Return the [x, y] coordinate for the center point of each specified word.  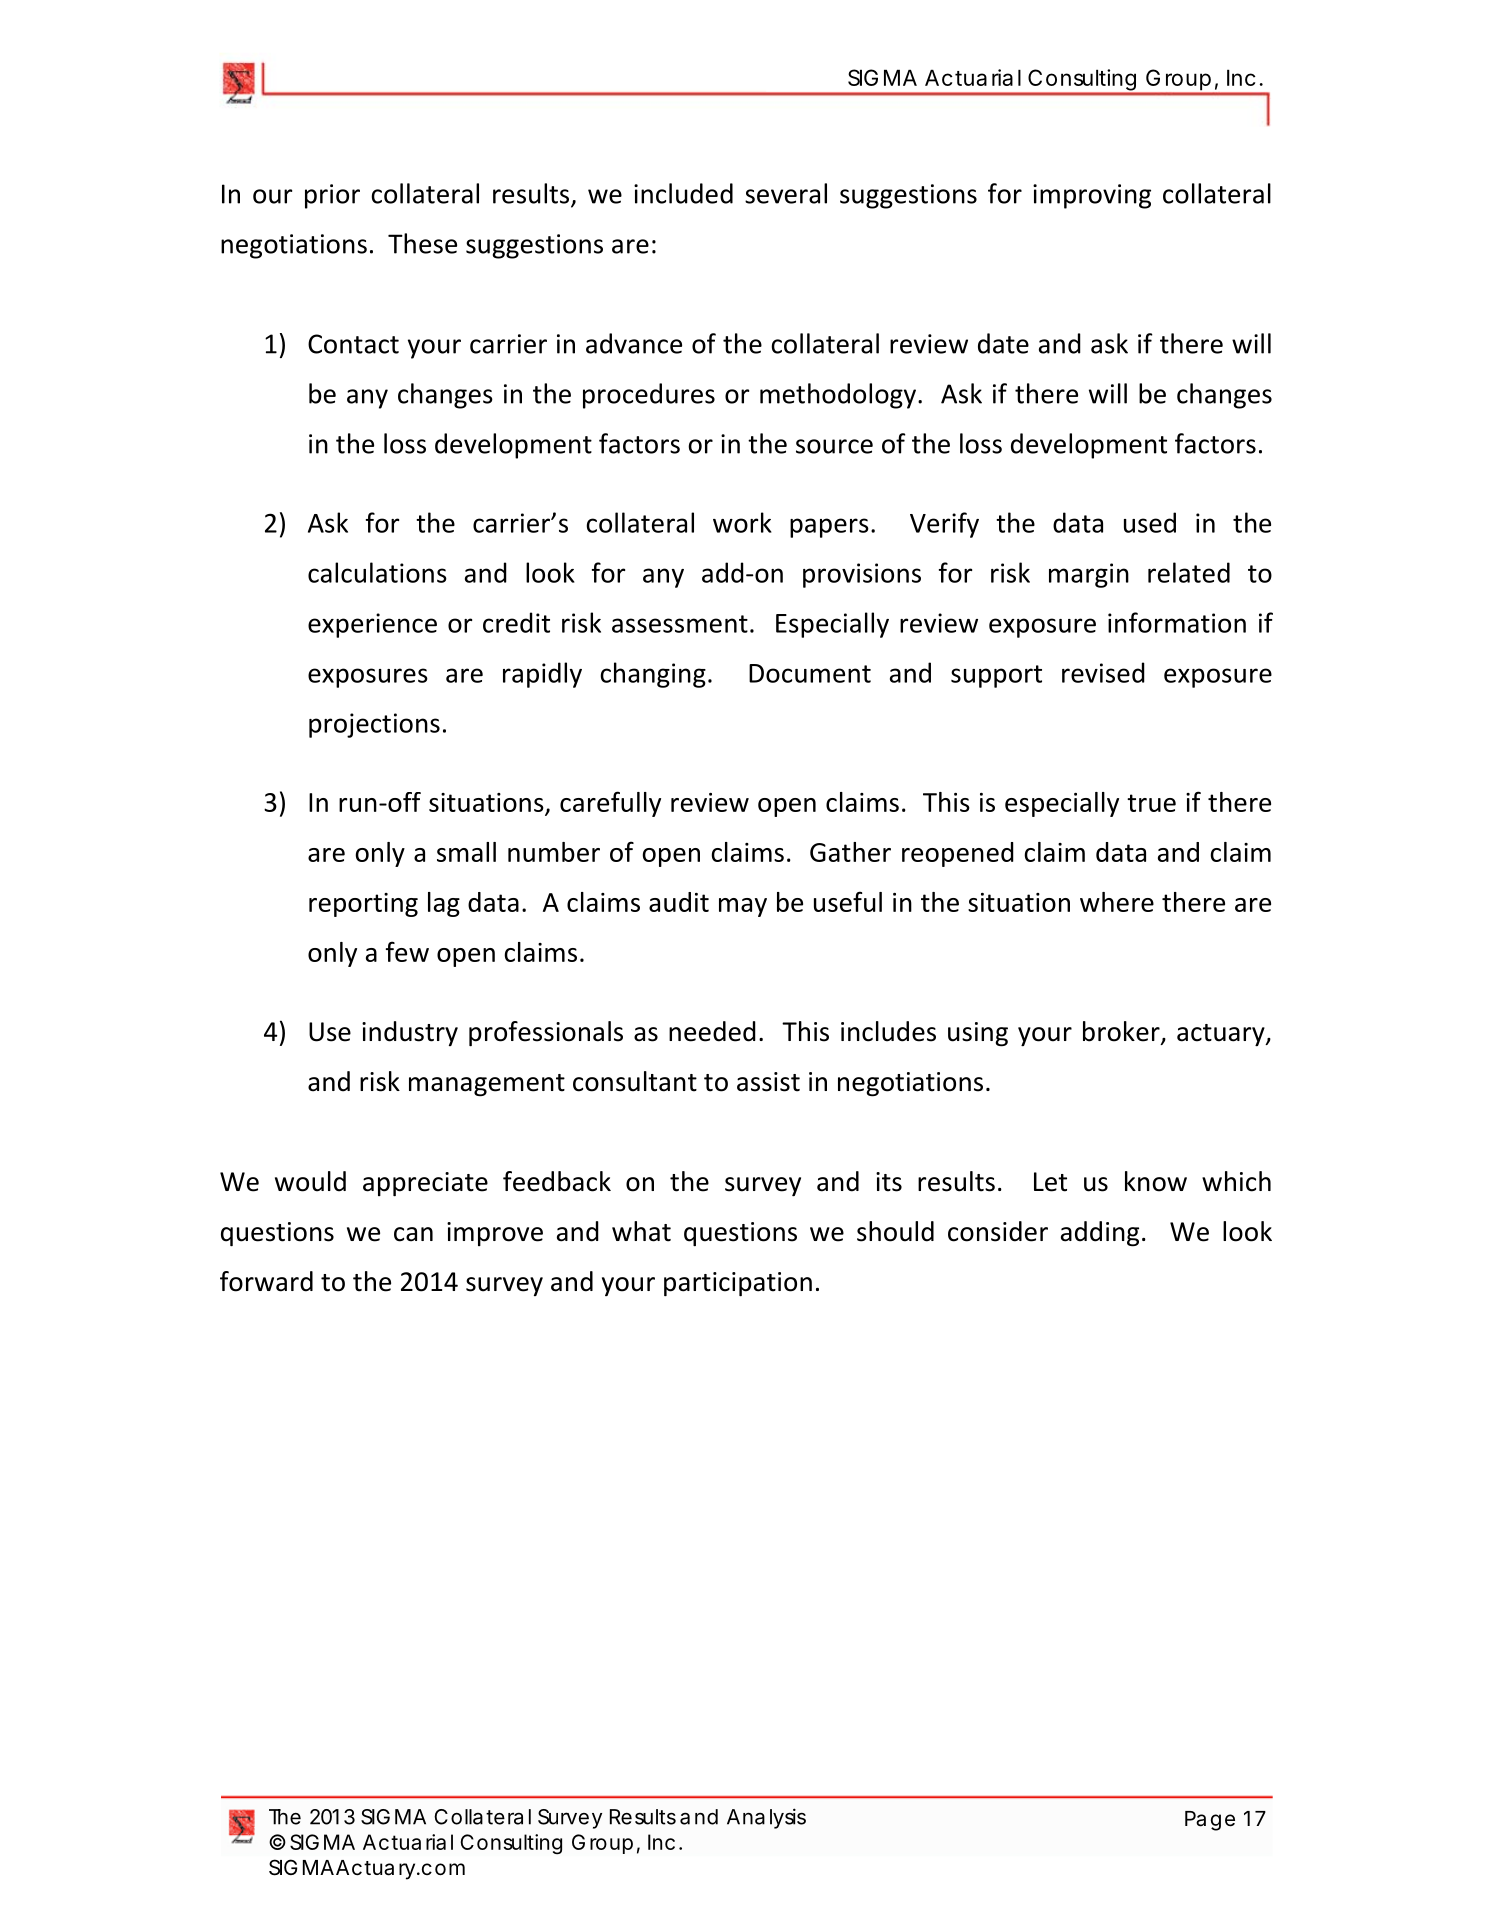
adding [1100, 1234]
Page [1210, 1821]
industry [410, 1033]
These [422, 243]
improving [1092, 196]
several [786, 193]
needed [712, 1031]
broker [1122, 1032]
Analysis [766, 1818]
